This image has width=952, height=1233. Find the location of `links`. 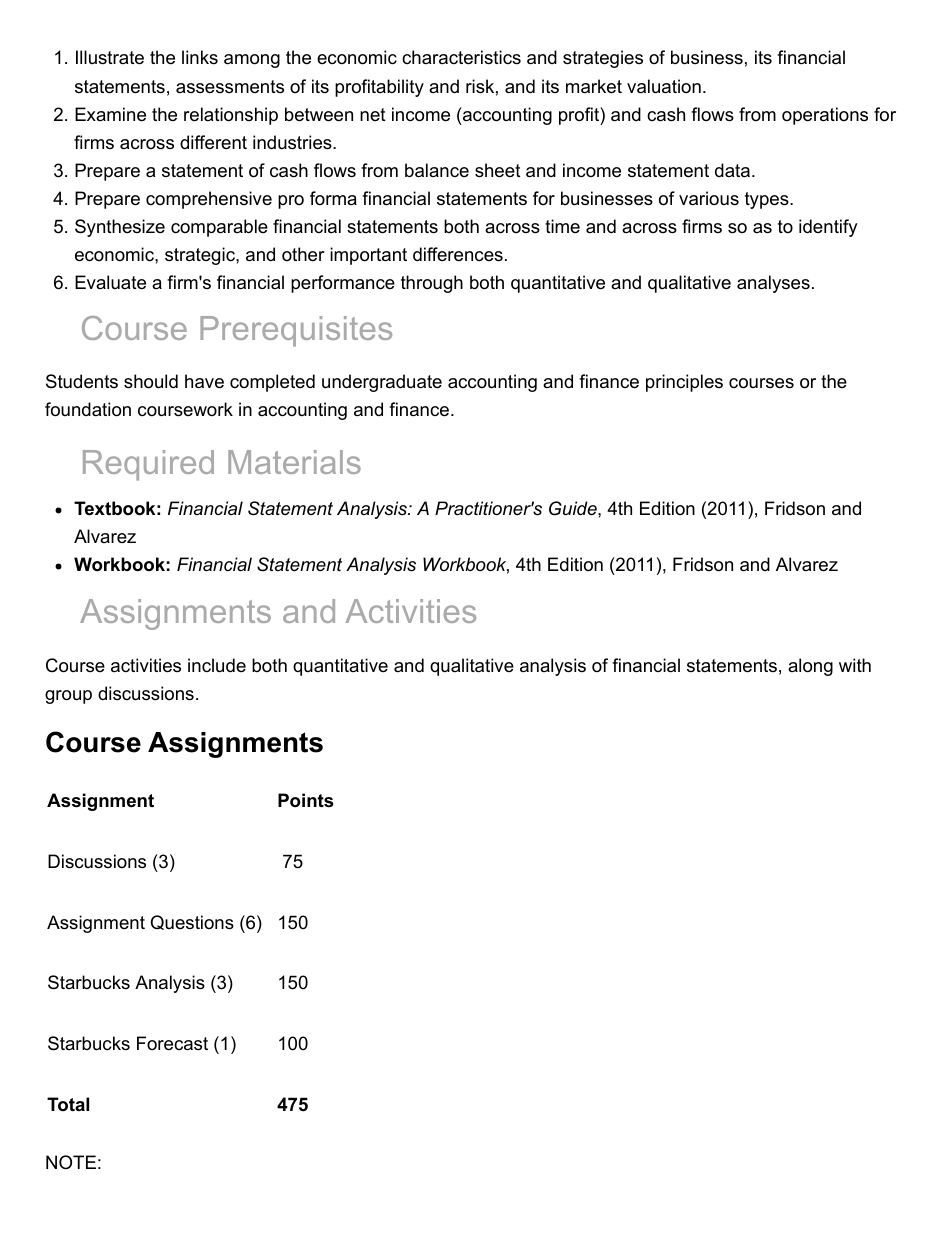

links is located at coordinates (200, 57).
